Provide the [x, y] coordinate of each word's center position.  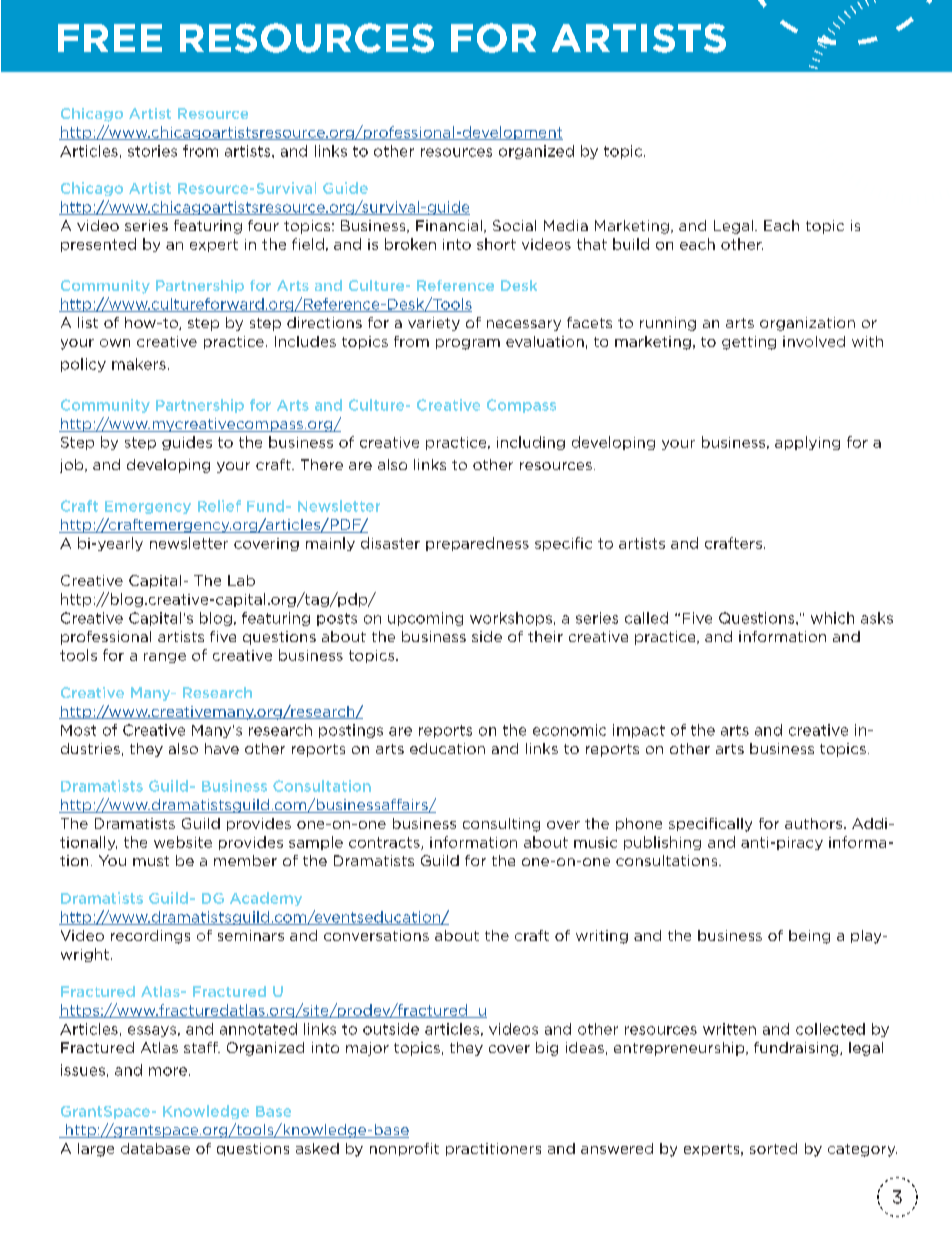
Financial [449, 225]
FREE [110, 38]
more [168, 1071]
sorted [773, 1148]
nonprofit [404, 1149]
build [631, 244]
